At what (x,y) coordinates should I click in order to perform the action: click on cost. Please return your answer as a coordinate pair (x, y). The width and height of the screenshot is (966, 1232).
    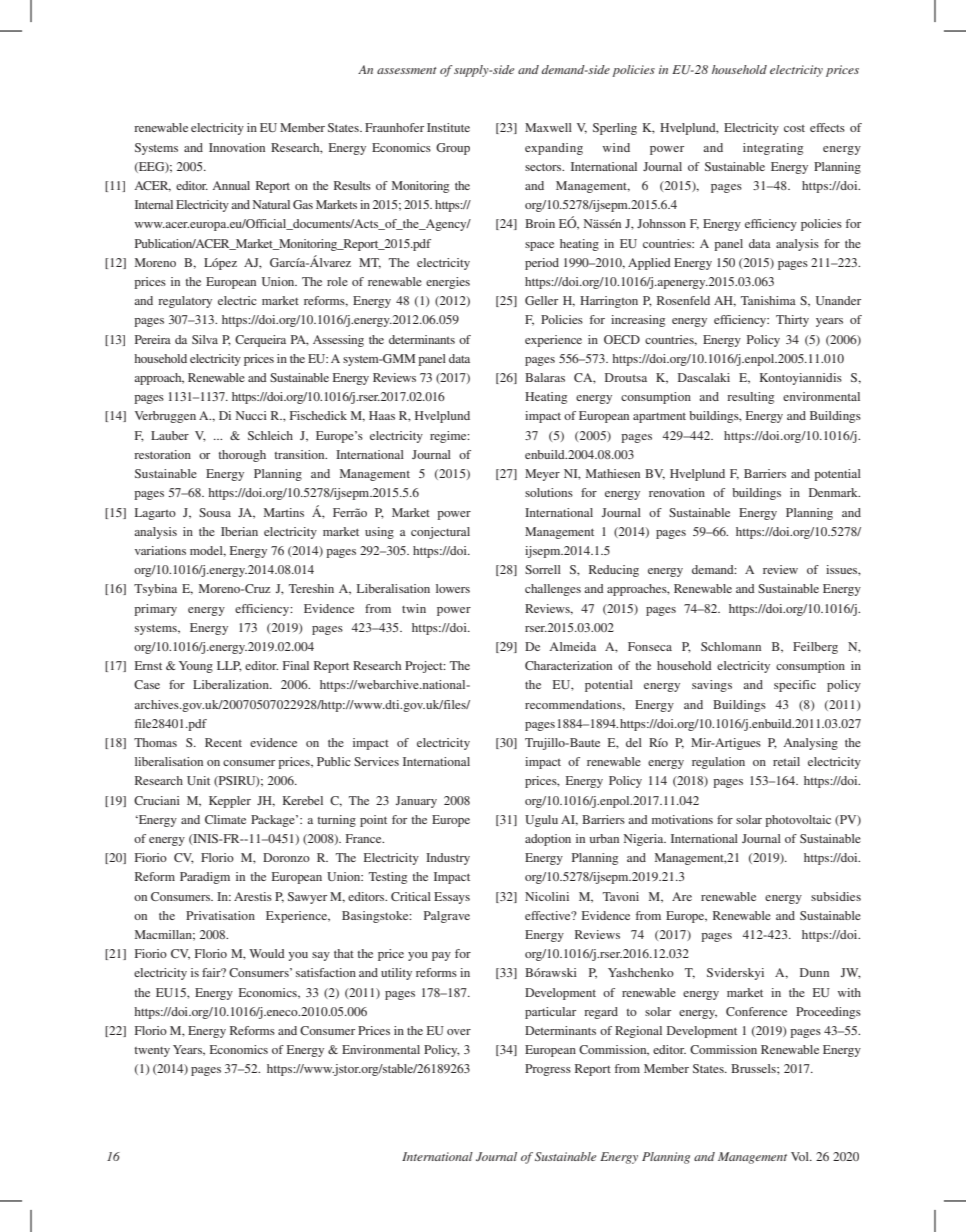
    Looking at the image, I should click on (794, 128).
